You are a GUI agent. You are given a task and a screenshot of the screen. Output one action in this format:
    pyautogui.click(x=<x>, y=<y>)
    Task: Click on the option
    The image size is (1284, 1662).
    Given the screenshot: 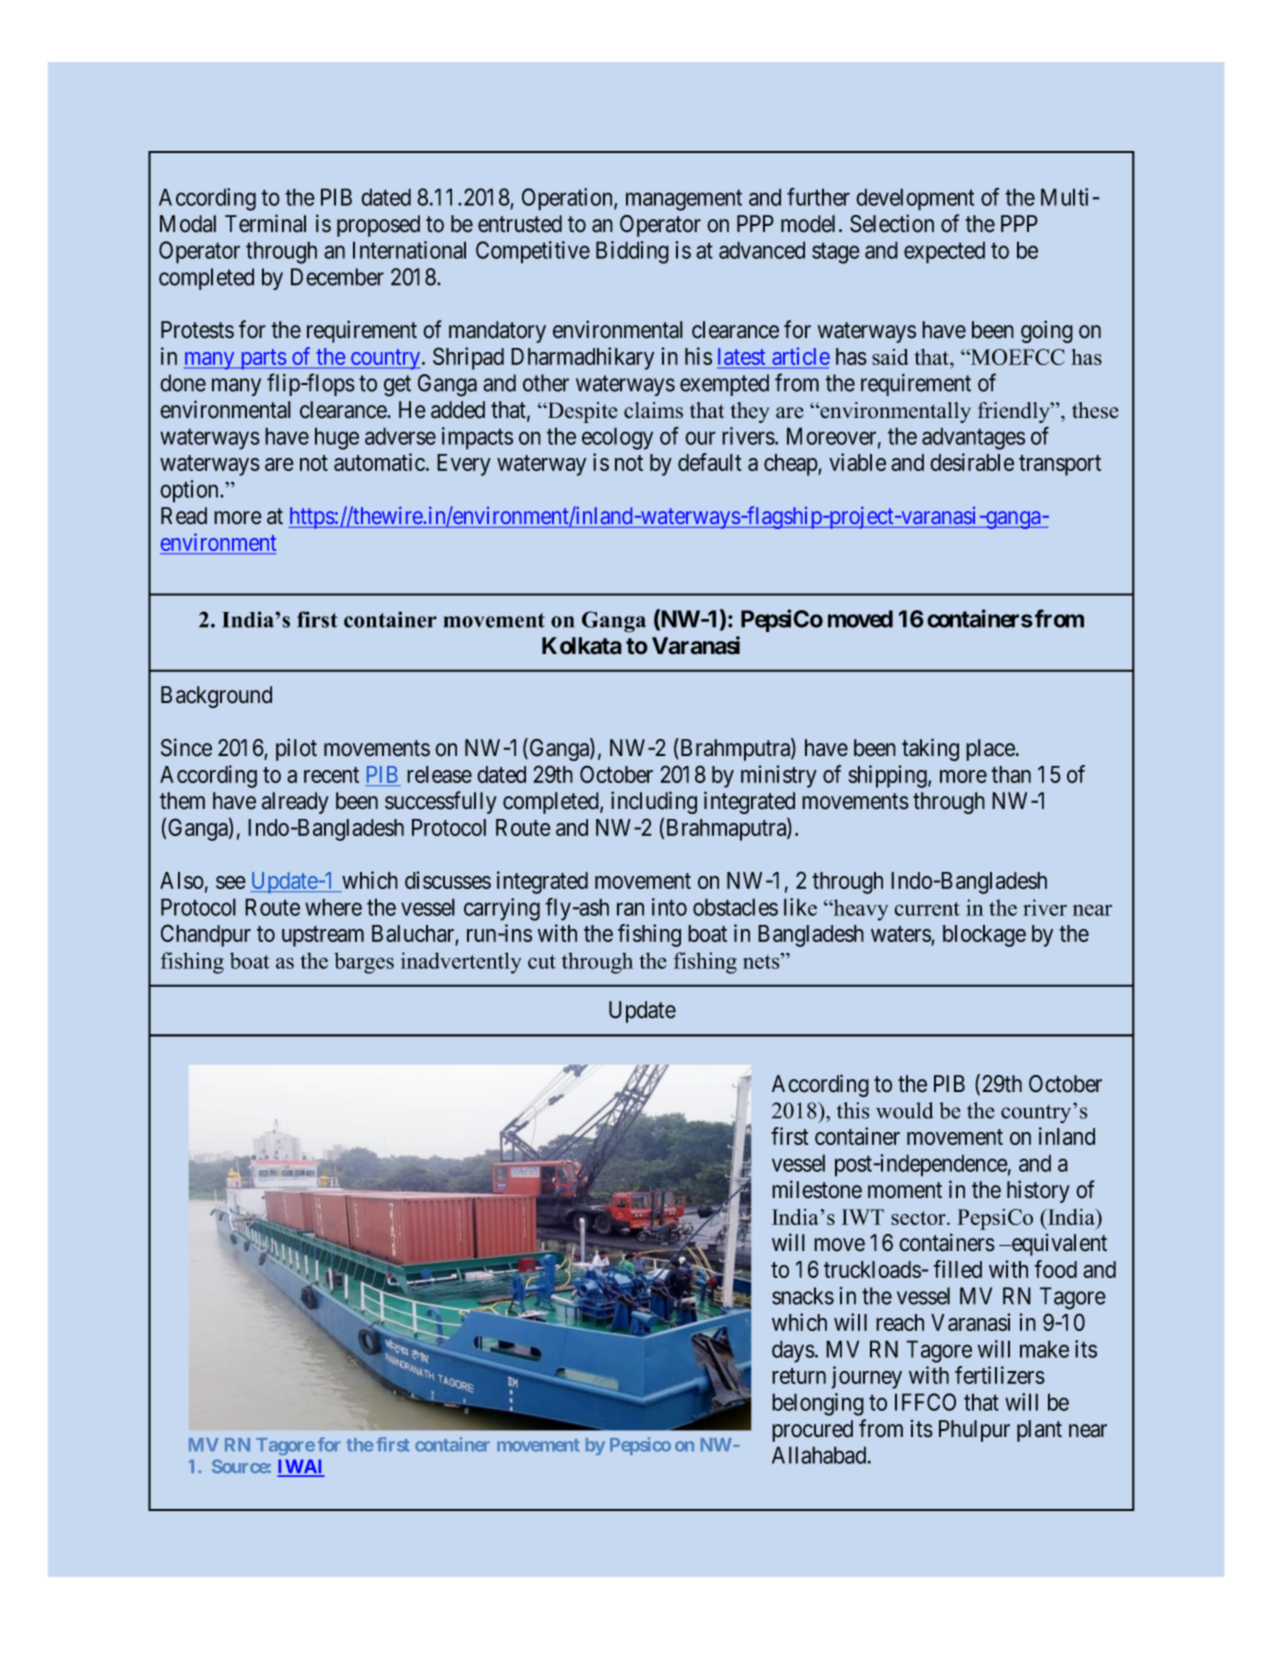 What is the action you would take?
    pyautogui.click(x=190, y=491)
